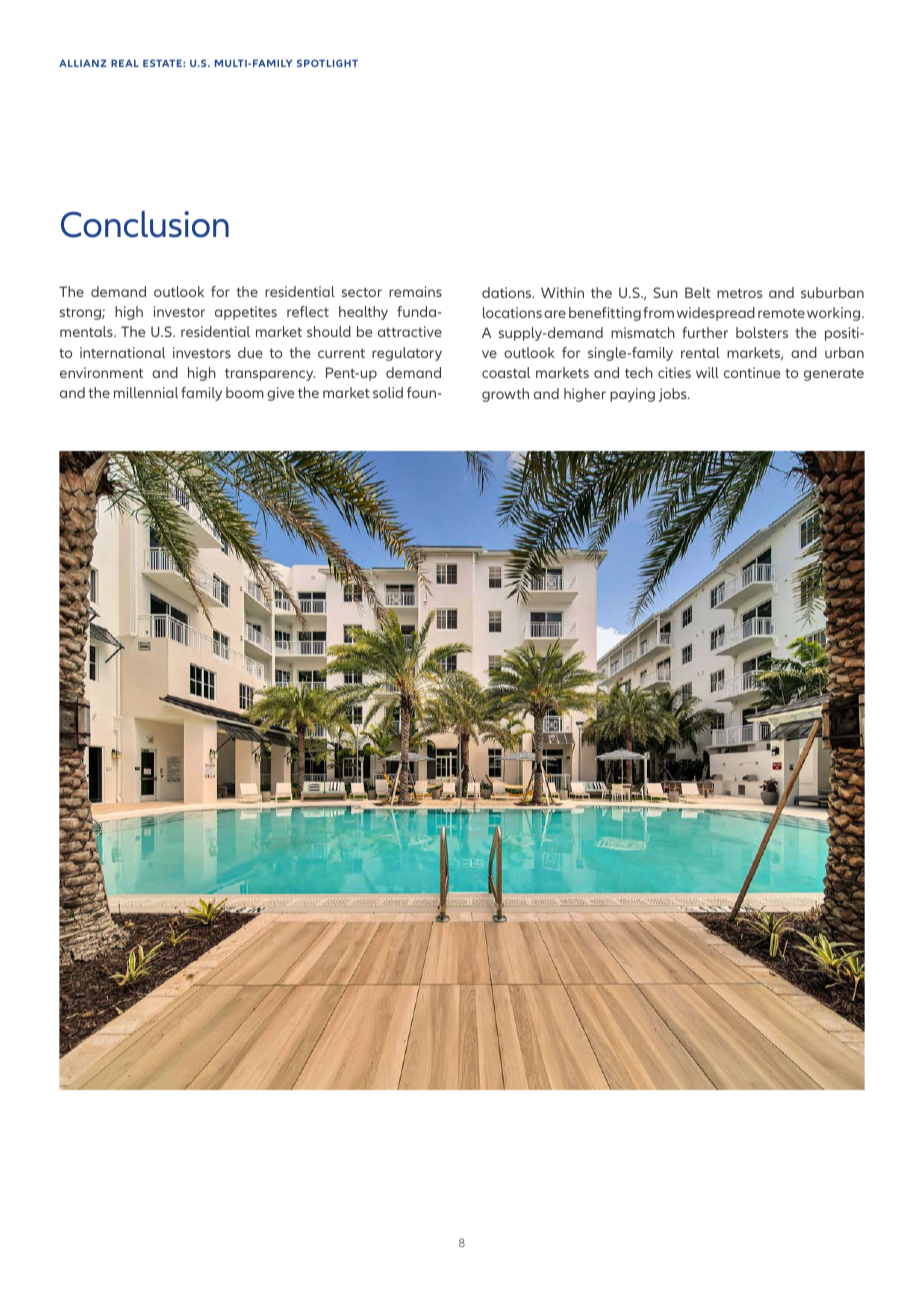 The image size is (924, 1308). Describe the element at coordinates (415, 291) in the page. I see `remains` at that location.
